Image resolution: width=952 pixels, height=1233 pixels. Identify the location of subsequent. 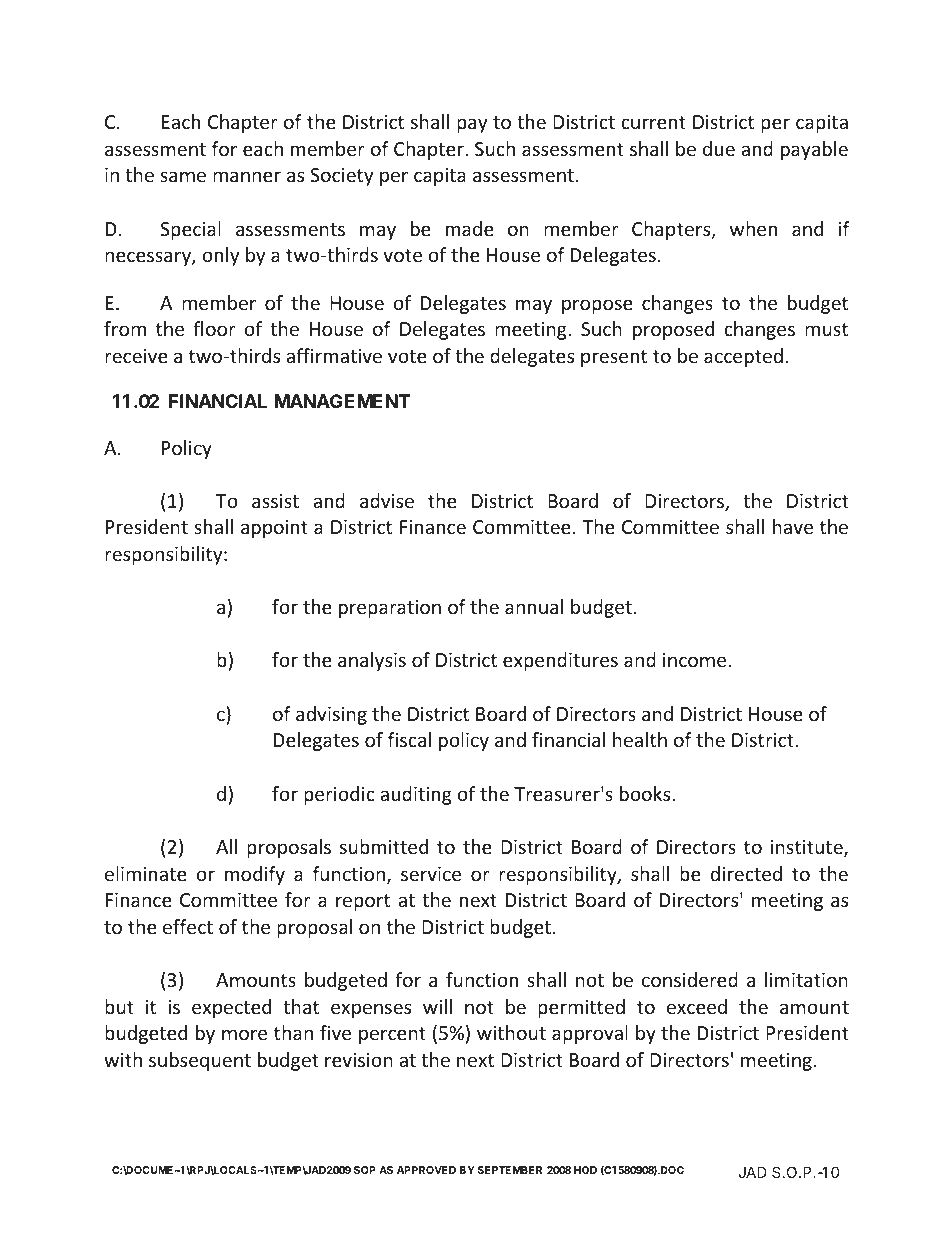
(200, 1061).
